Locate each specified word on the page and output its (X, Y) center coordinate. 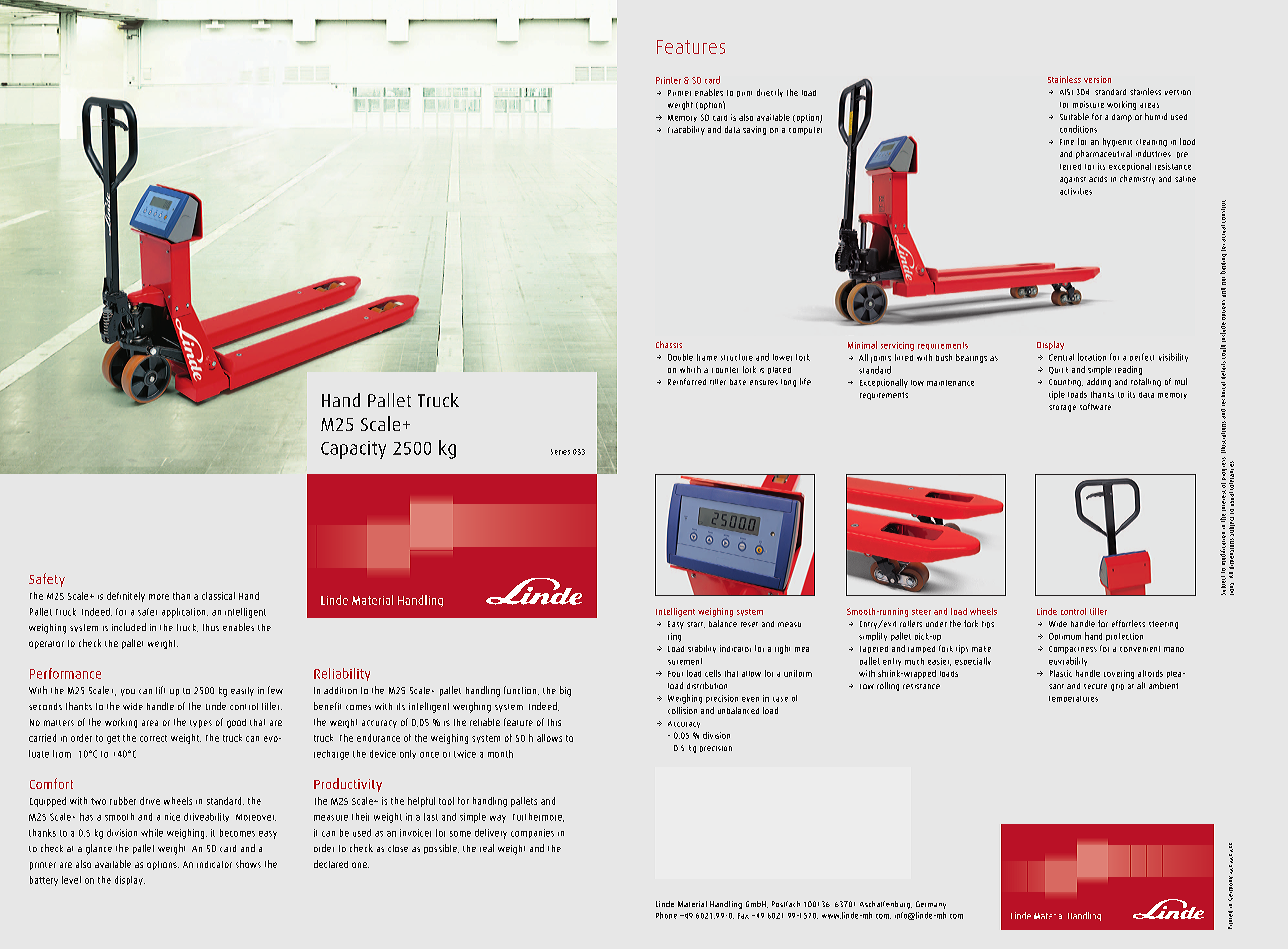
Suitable (1074, 116)
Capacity (353, 450)
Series (560, 452)
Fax (743, 916)
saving (754, 130)
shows (248, 864)
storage (1062, 408)
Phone (666, 915)
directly (770, 93)
